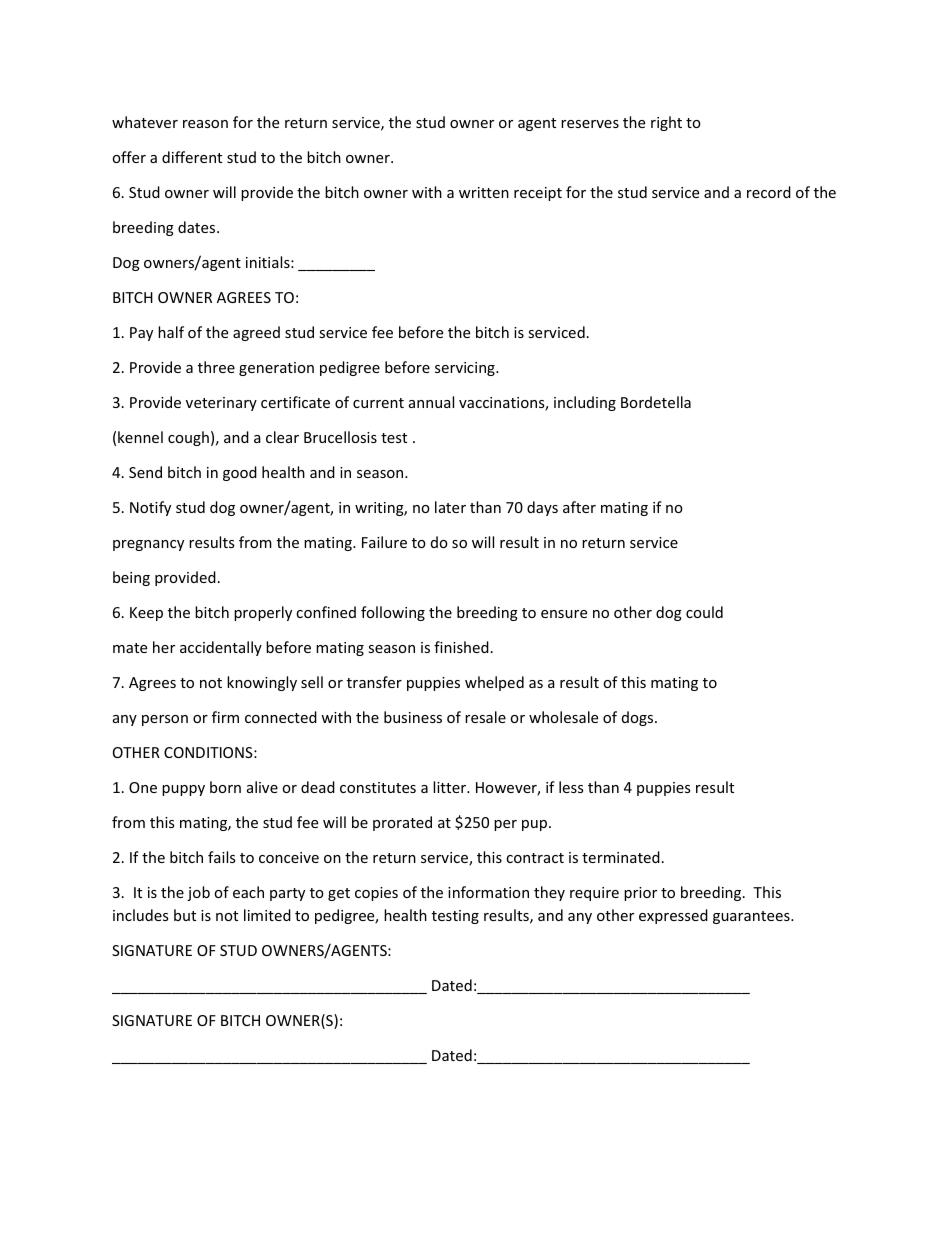 Image resolution: width=952 pixels, height=1233 pixels. What do you see at coordinates (666, 123) in the image?
I see `right` at bounding box center [666, 123].
